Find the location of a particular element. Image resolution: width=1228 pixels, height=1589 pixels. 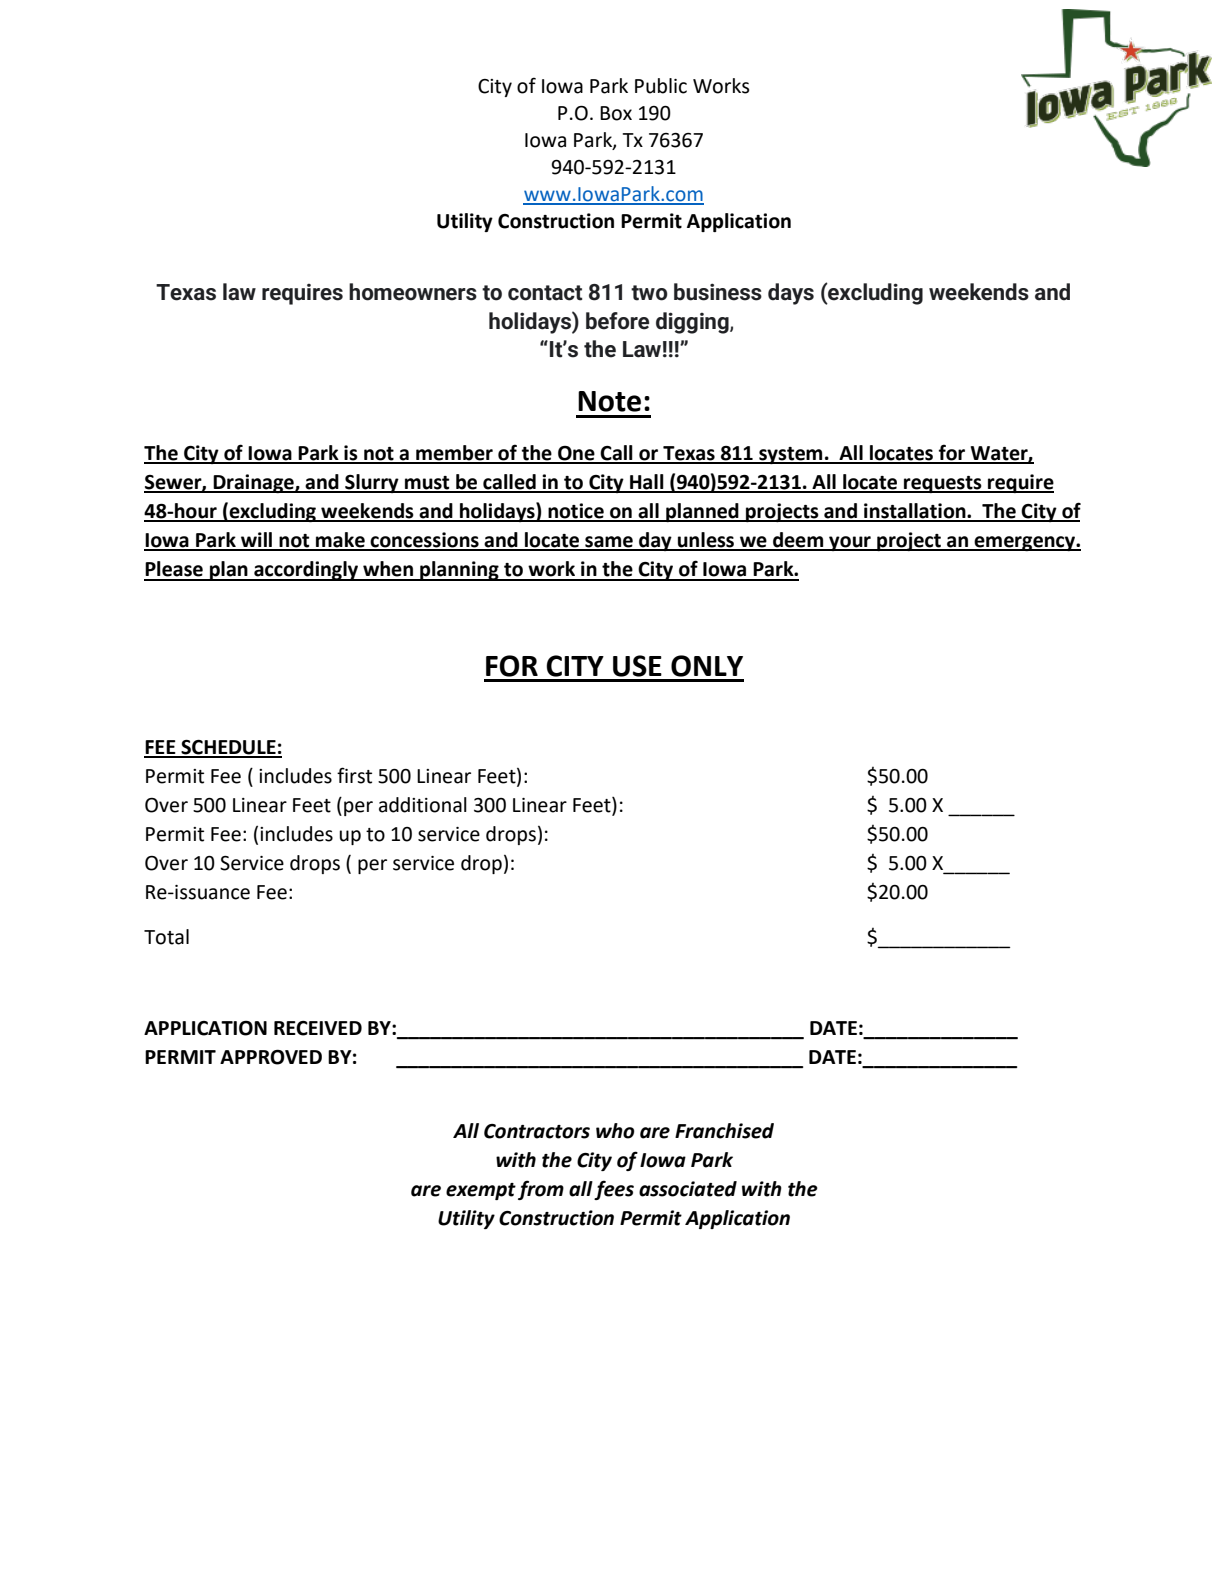

system is located at coordinates (791, 455).
